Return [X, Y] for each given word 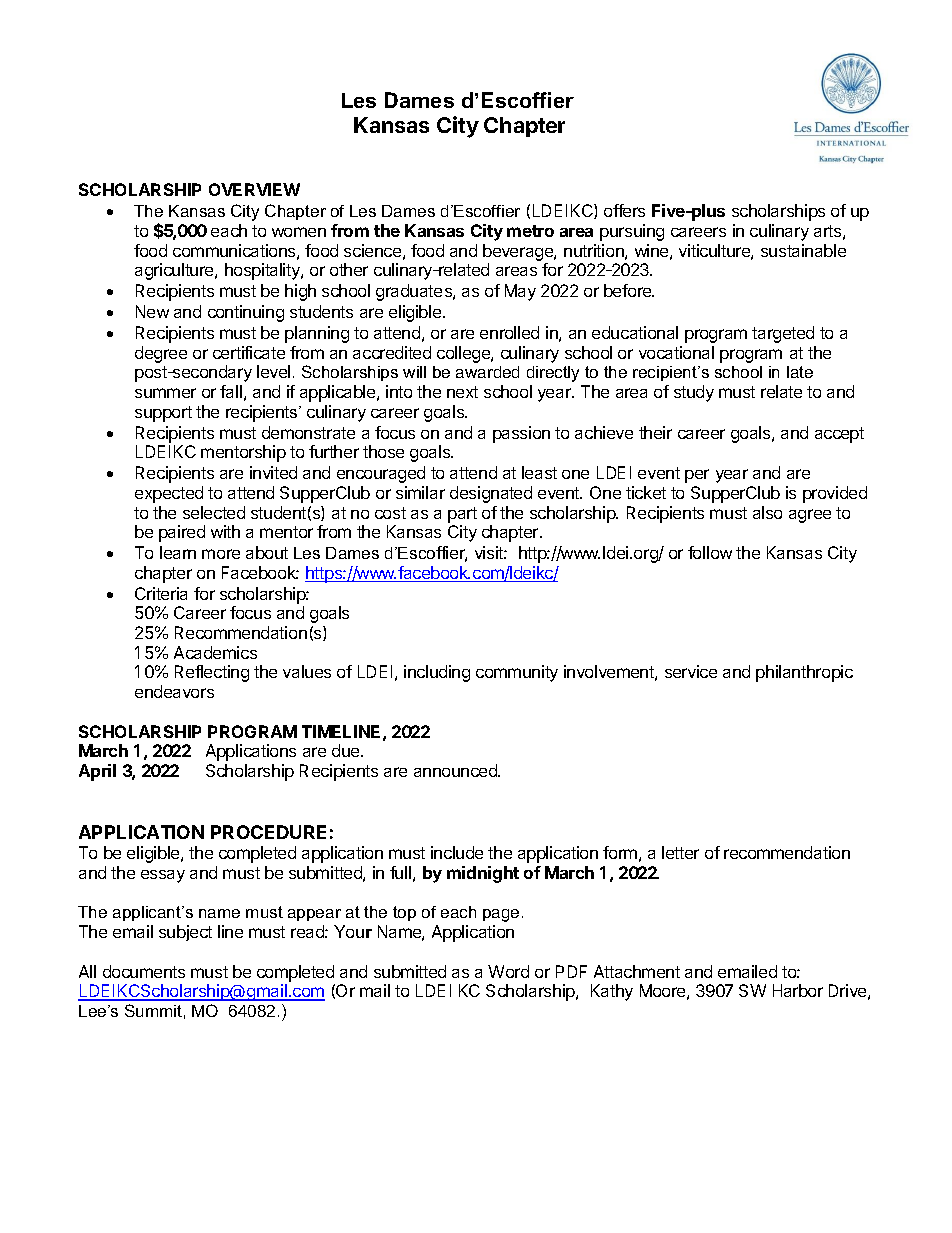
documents [144, 971]
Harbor [798, 990]
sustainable [803, 250]
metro [530, 231]
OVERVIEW [254, 189]
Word [508, 971]
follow [710, 552]
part [462, 515]
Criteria [161, 593]
